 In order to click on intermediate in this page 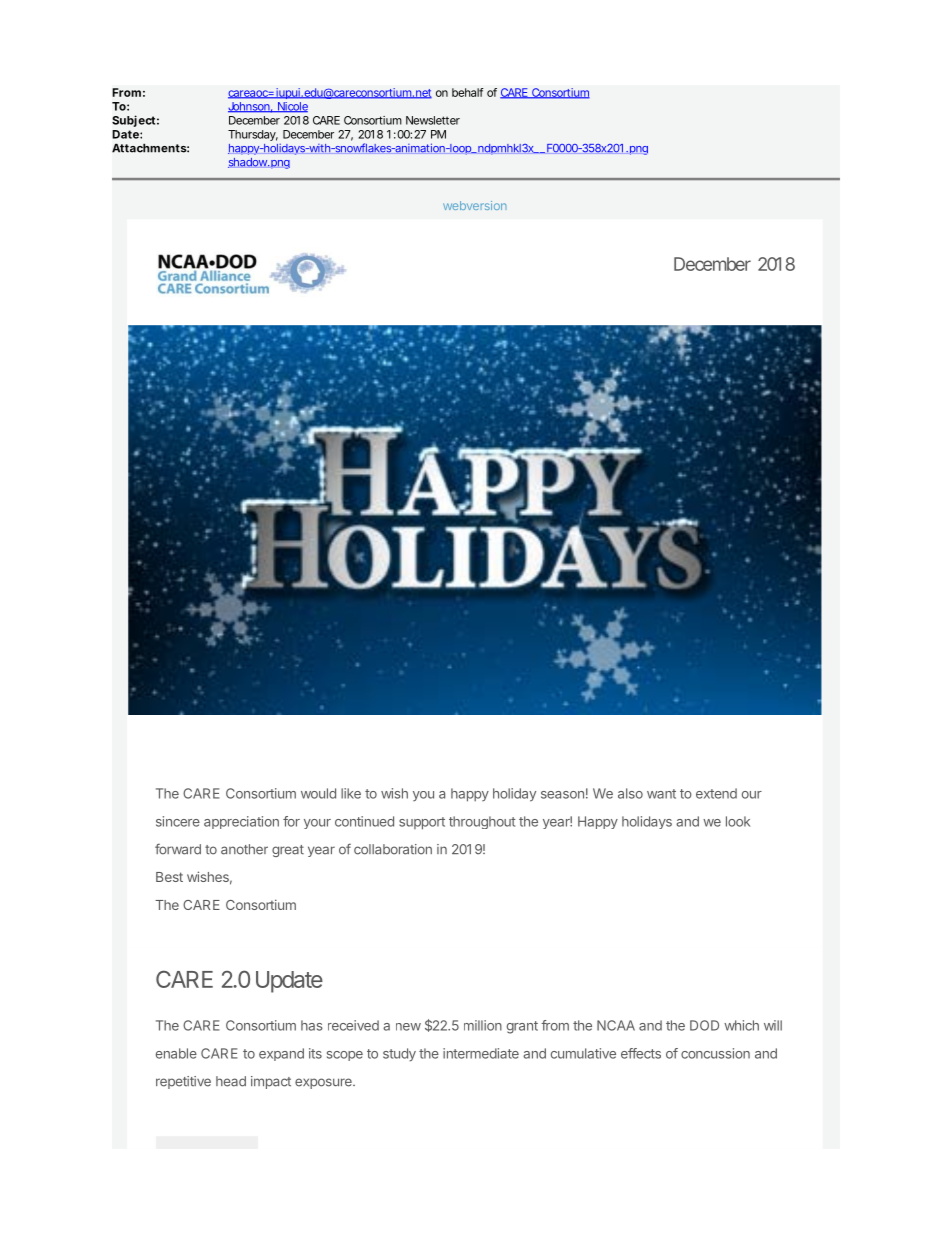, I will do `click(481, 1053)`.
